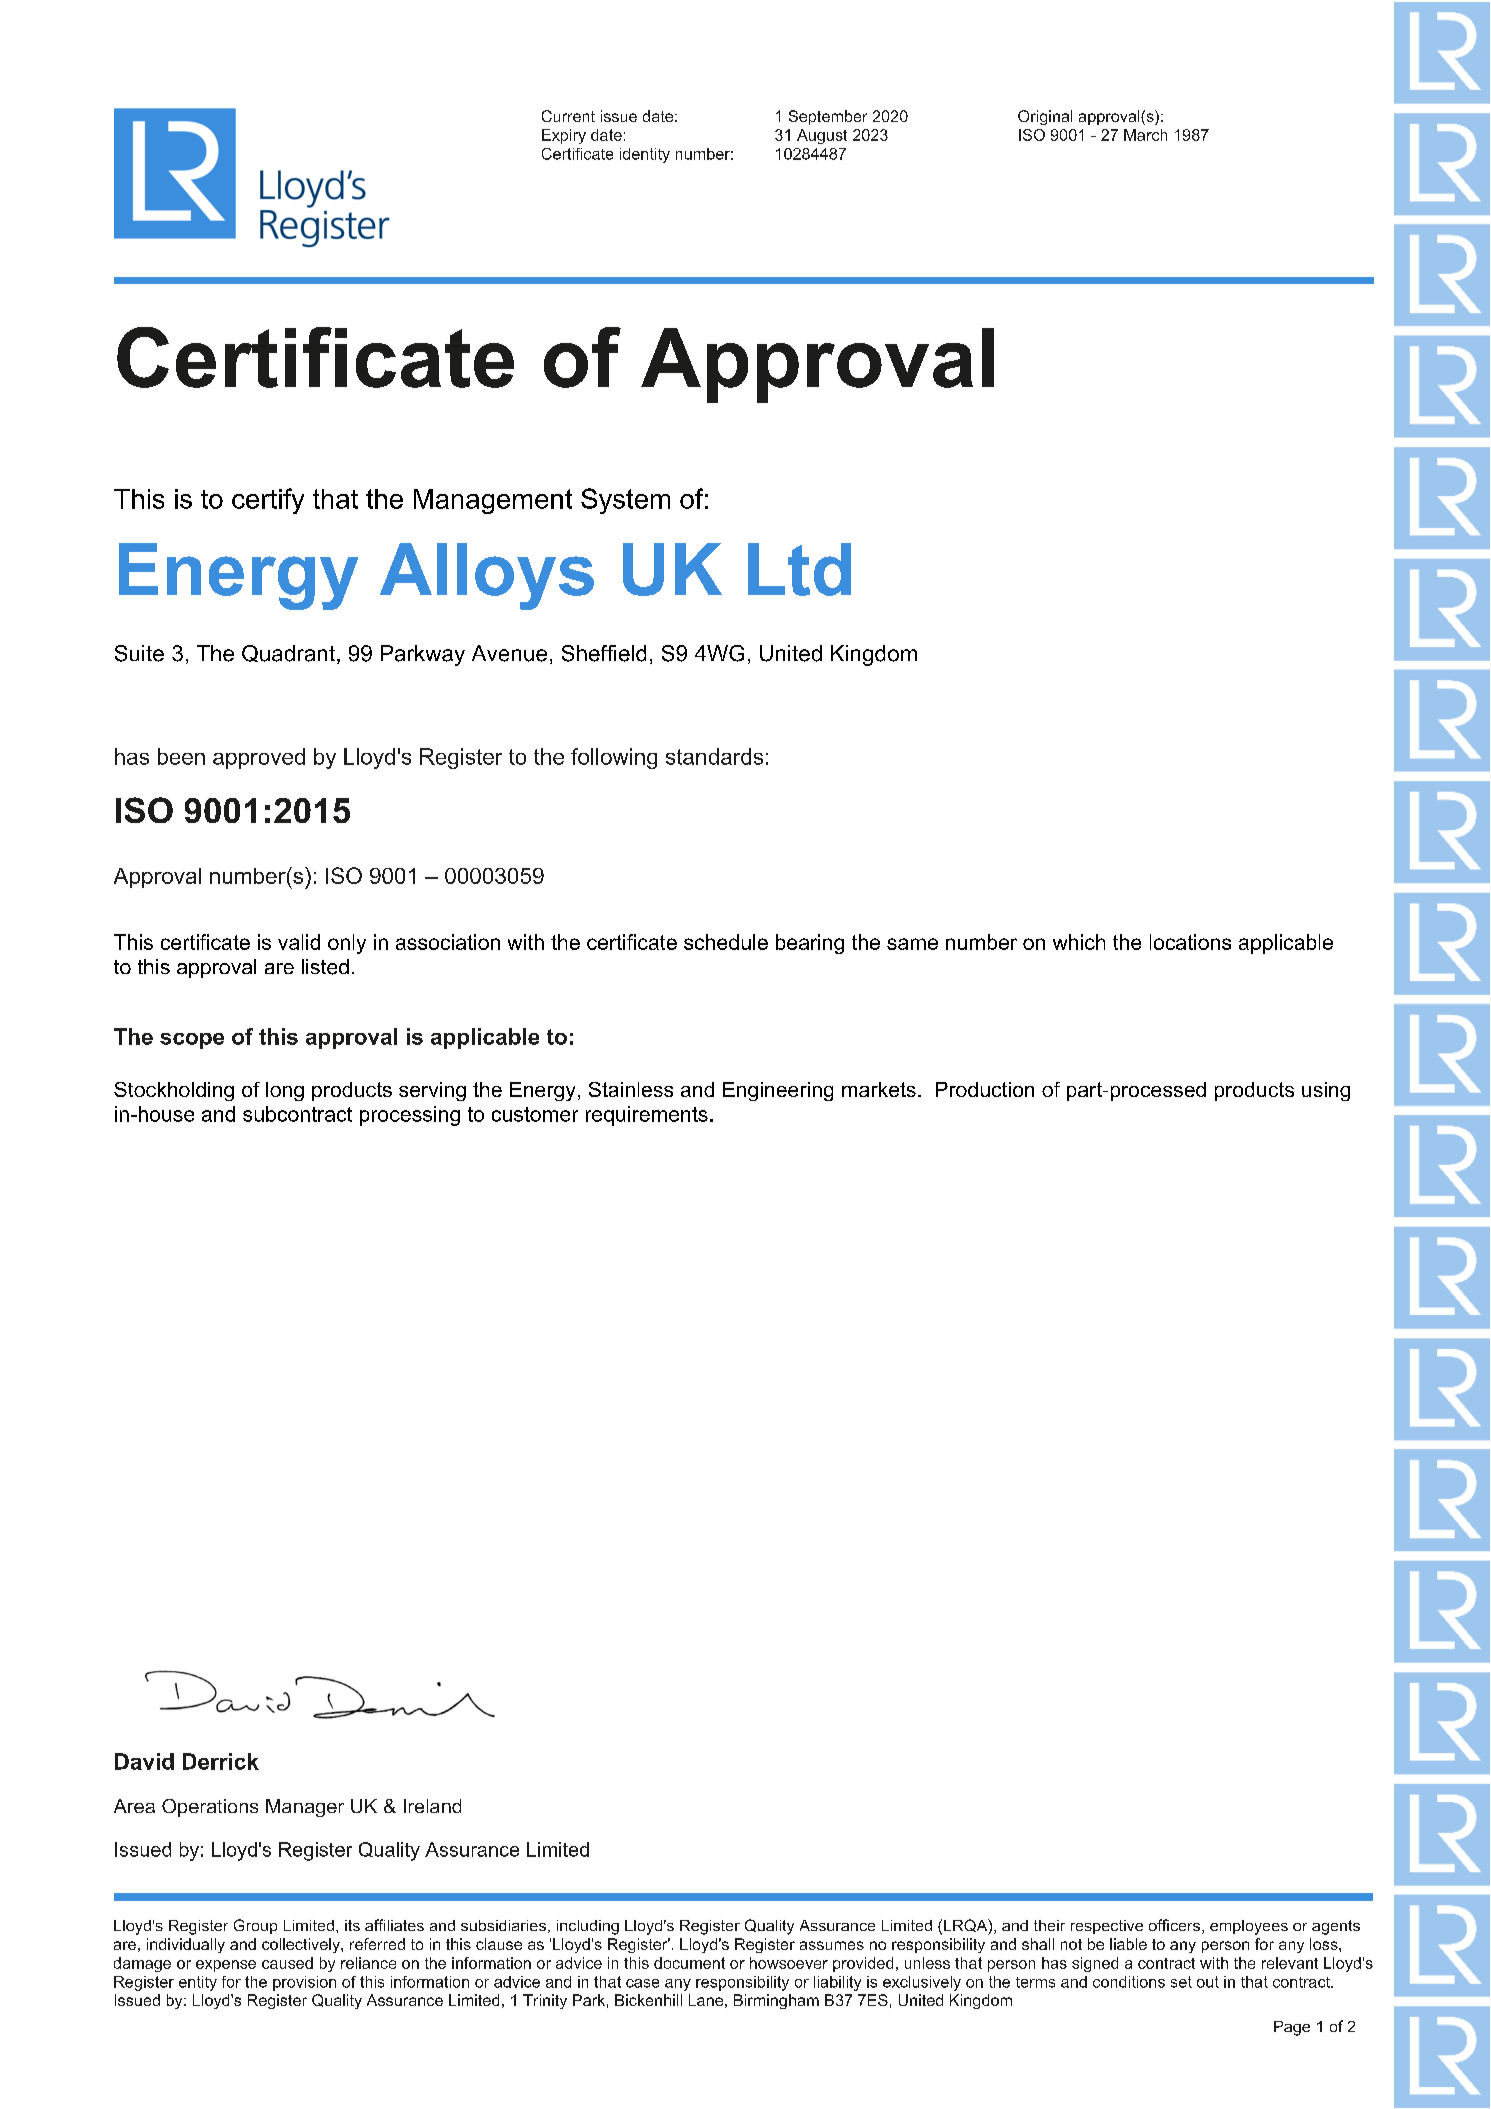  I want to click on standards, so click(714, 756).
